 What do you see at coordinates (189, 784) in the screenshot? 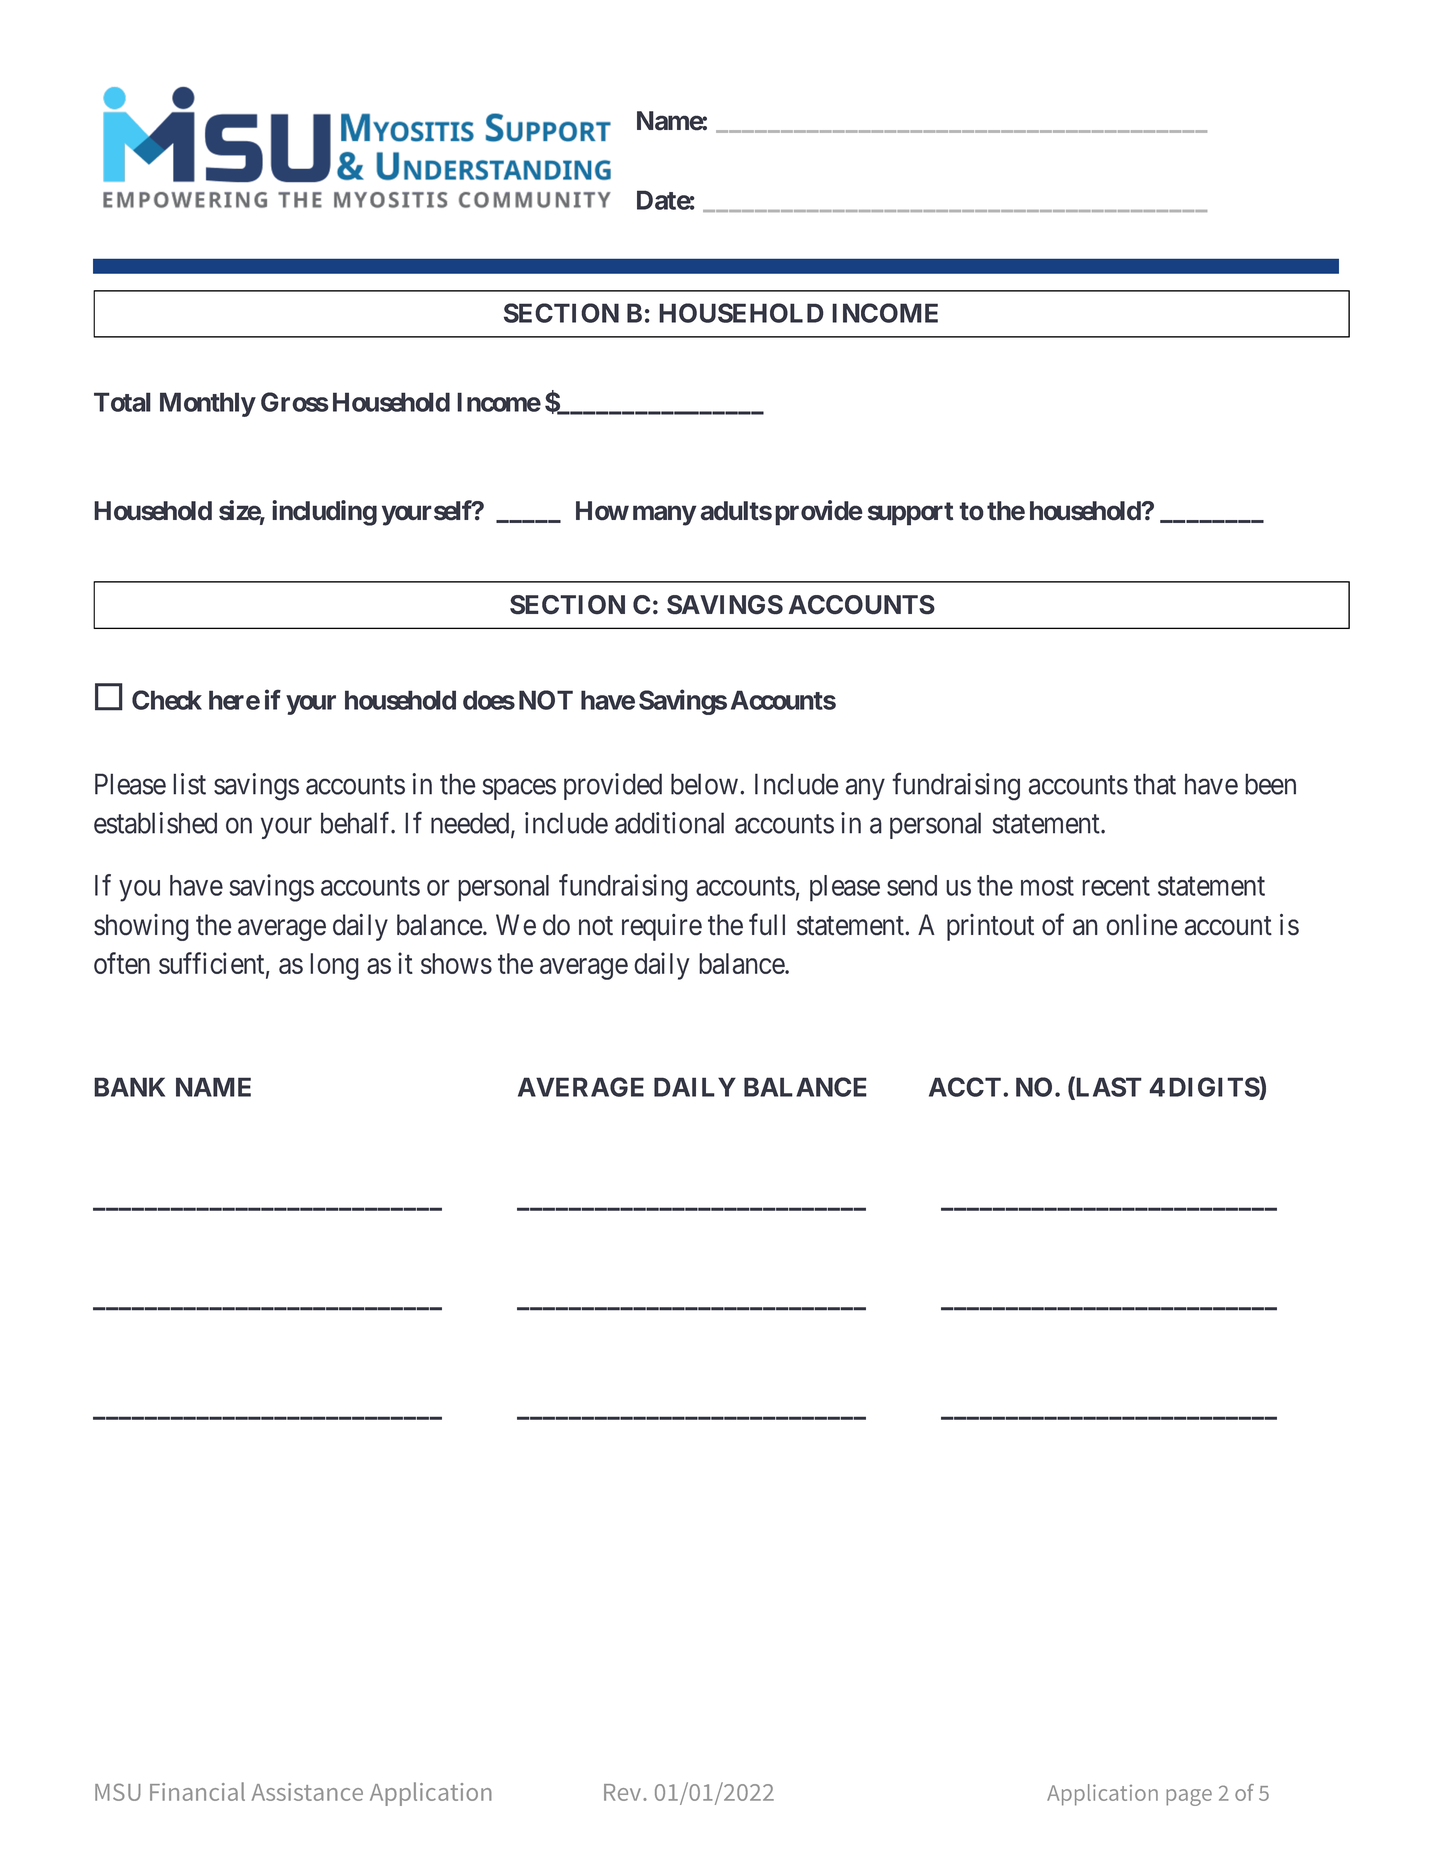
I see `list` at bounding box center [189, 784].
